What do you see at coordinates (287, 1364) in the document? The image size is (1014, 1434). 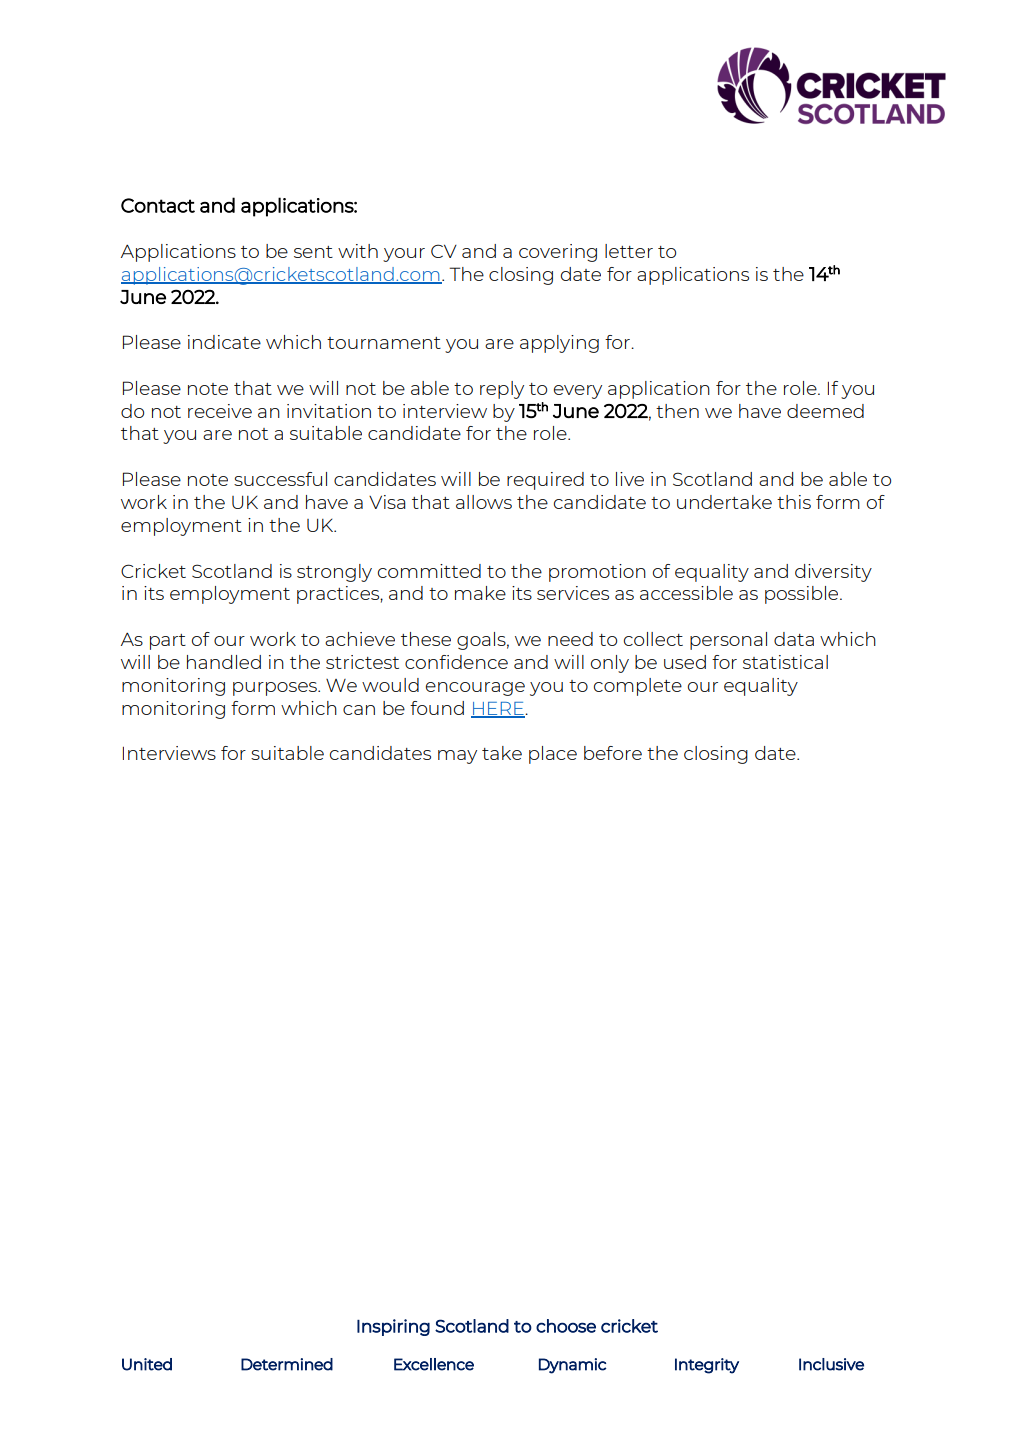 I see `Determined` at bounding box center [287, 1364].
